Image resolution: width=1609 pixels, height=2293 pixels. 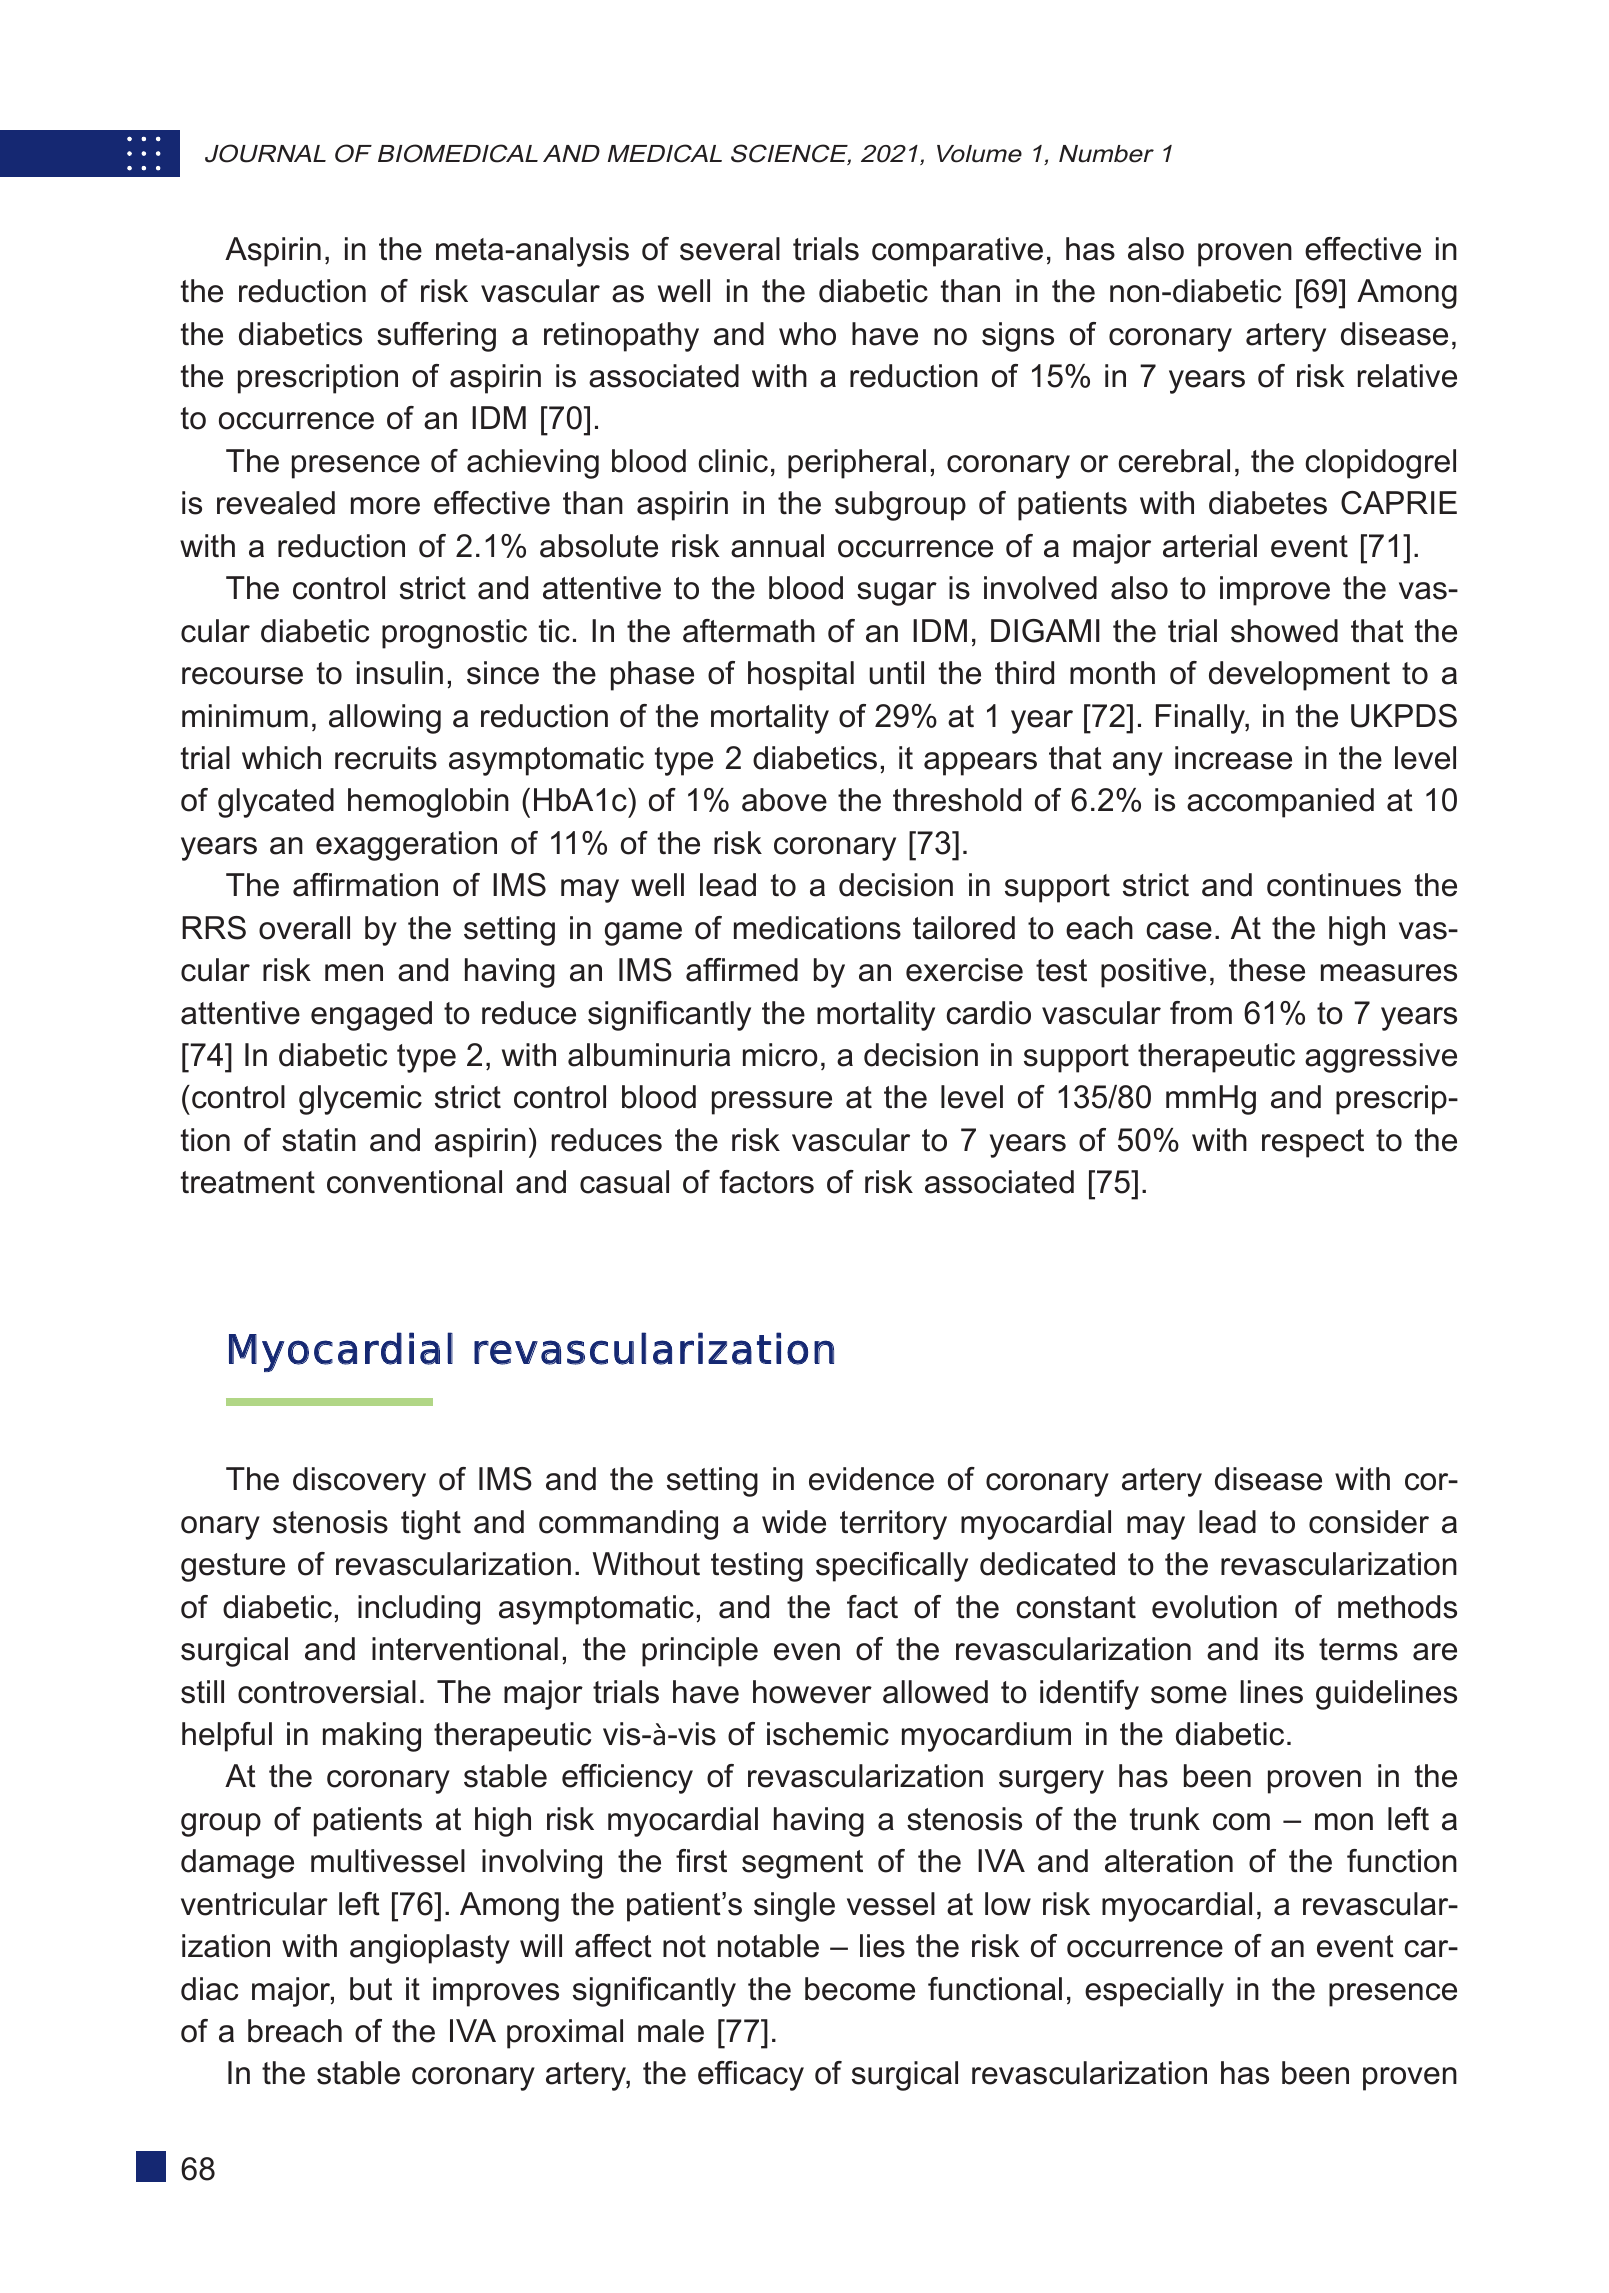 I want to click on respect, so click(x=1313, y=1143).
